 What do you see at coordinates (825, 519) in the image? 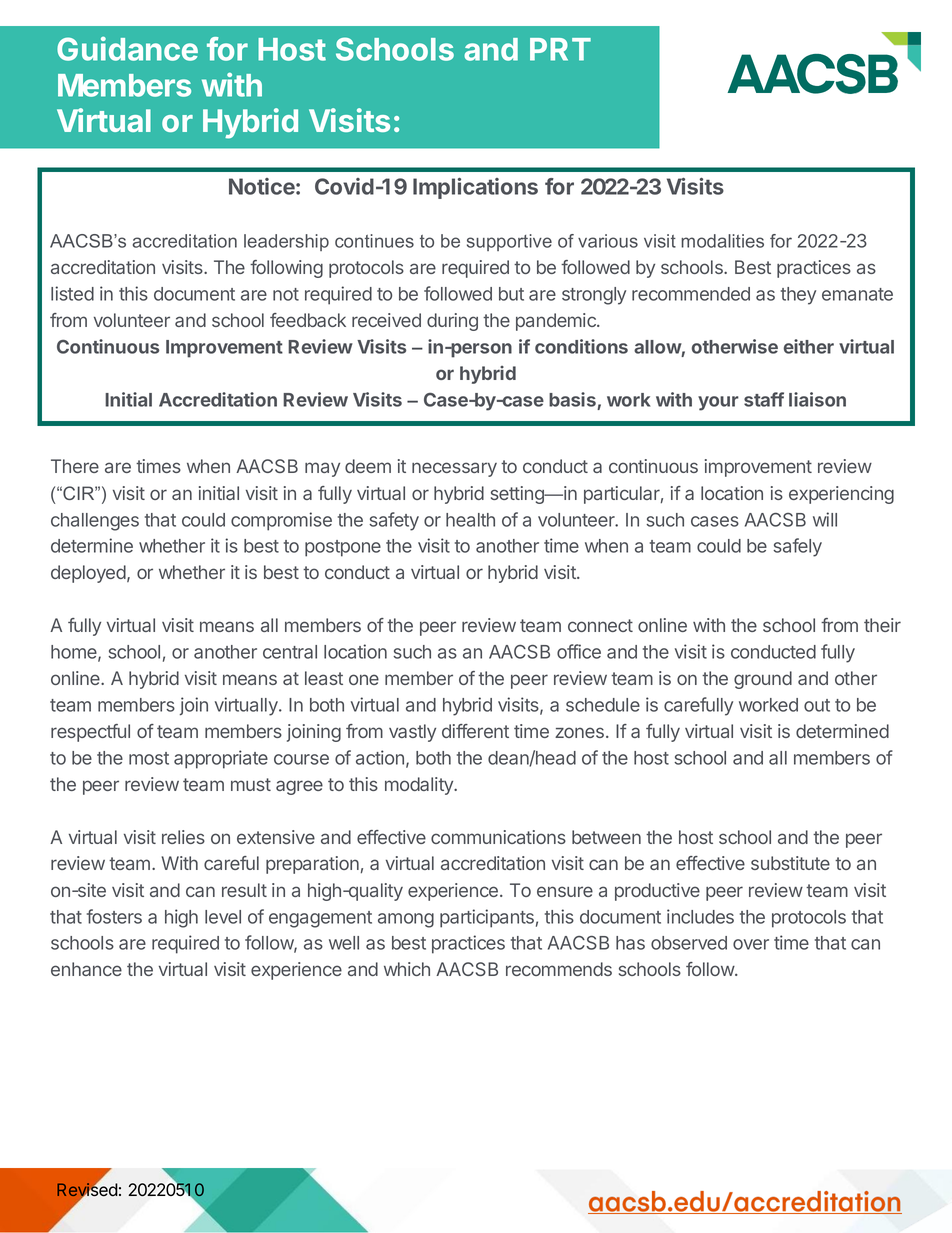
I see `will` at bounding box center [825, 519].
